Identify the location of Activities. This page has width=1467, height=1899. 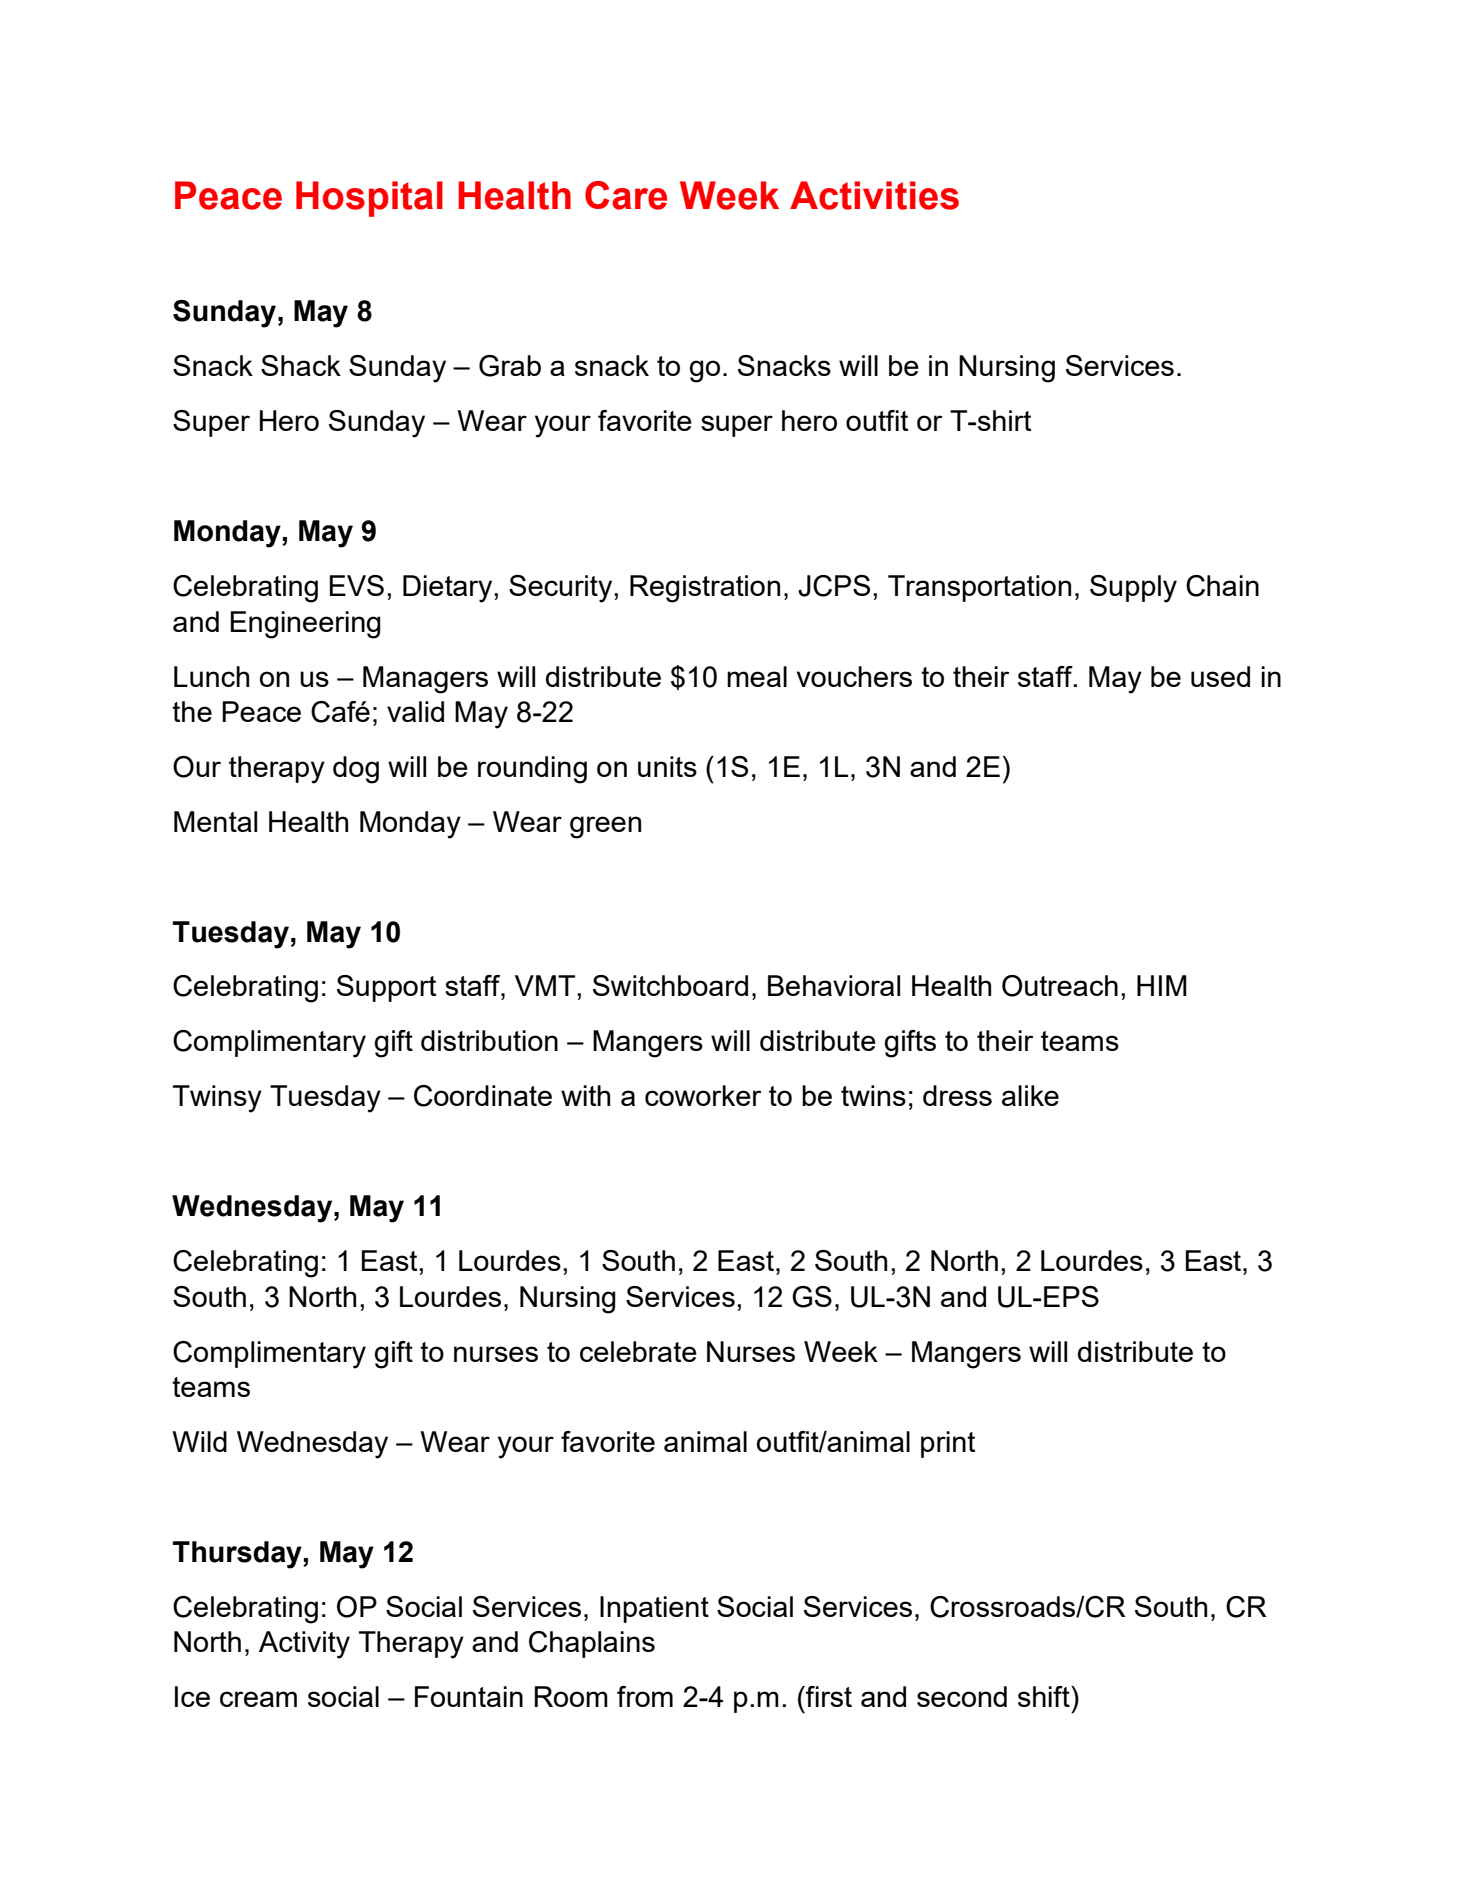
(874, 195).
